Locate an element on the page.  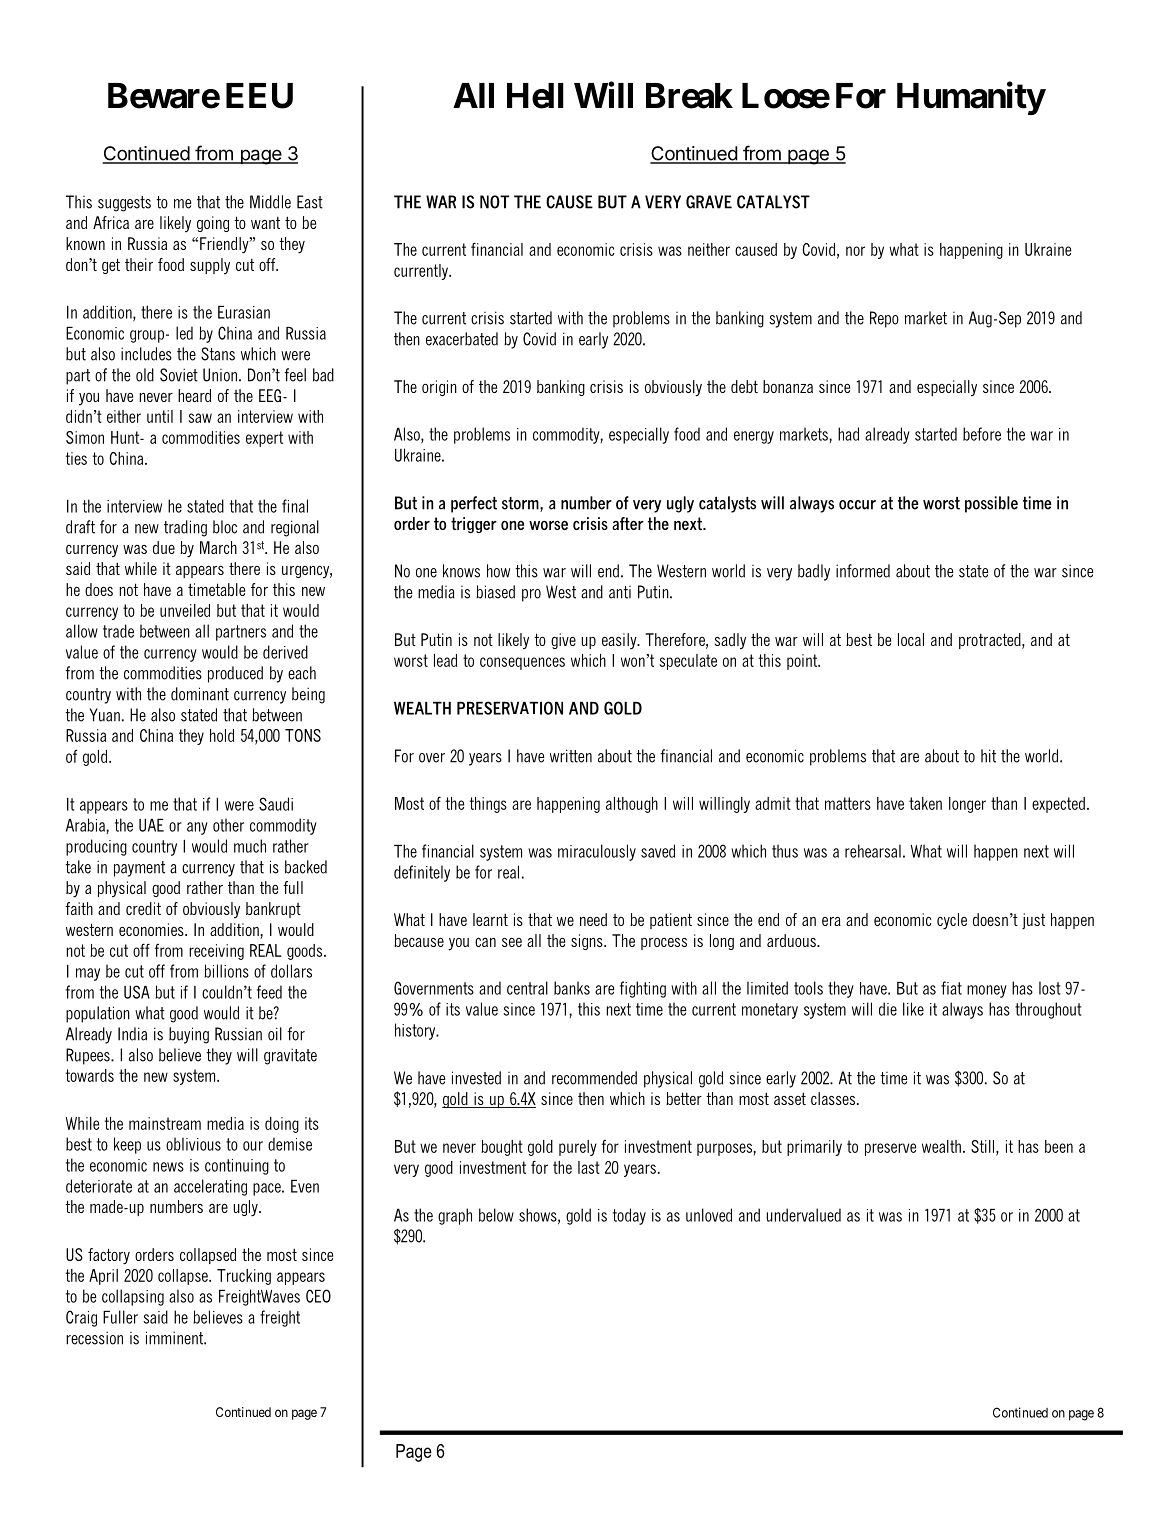
Hell is located at coordinates (535, 96).
